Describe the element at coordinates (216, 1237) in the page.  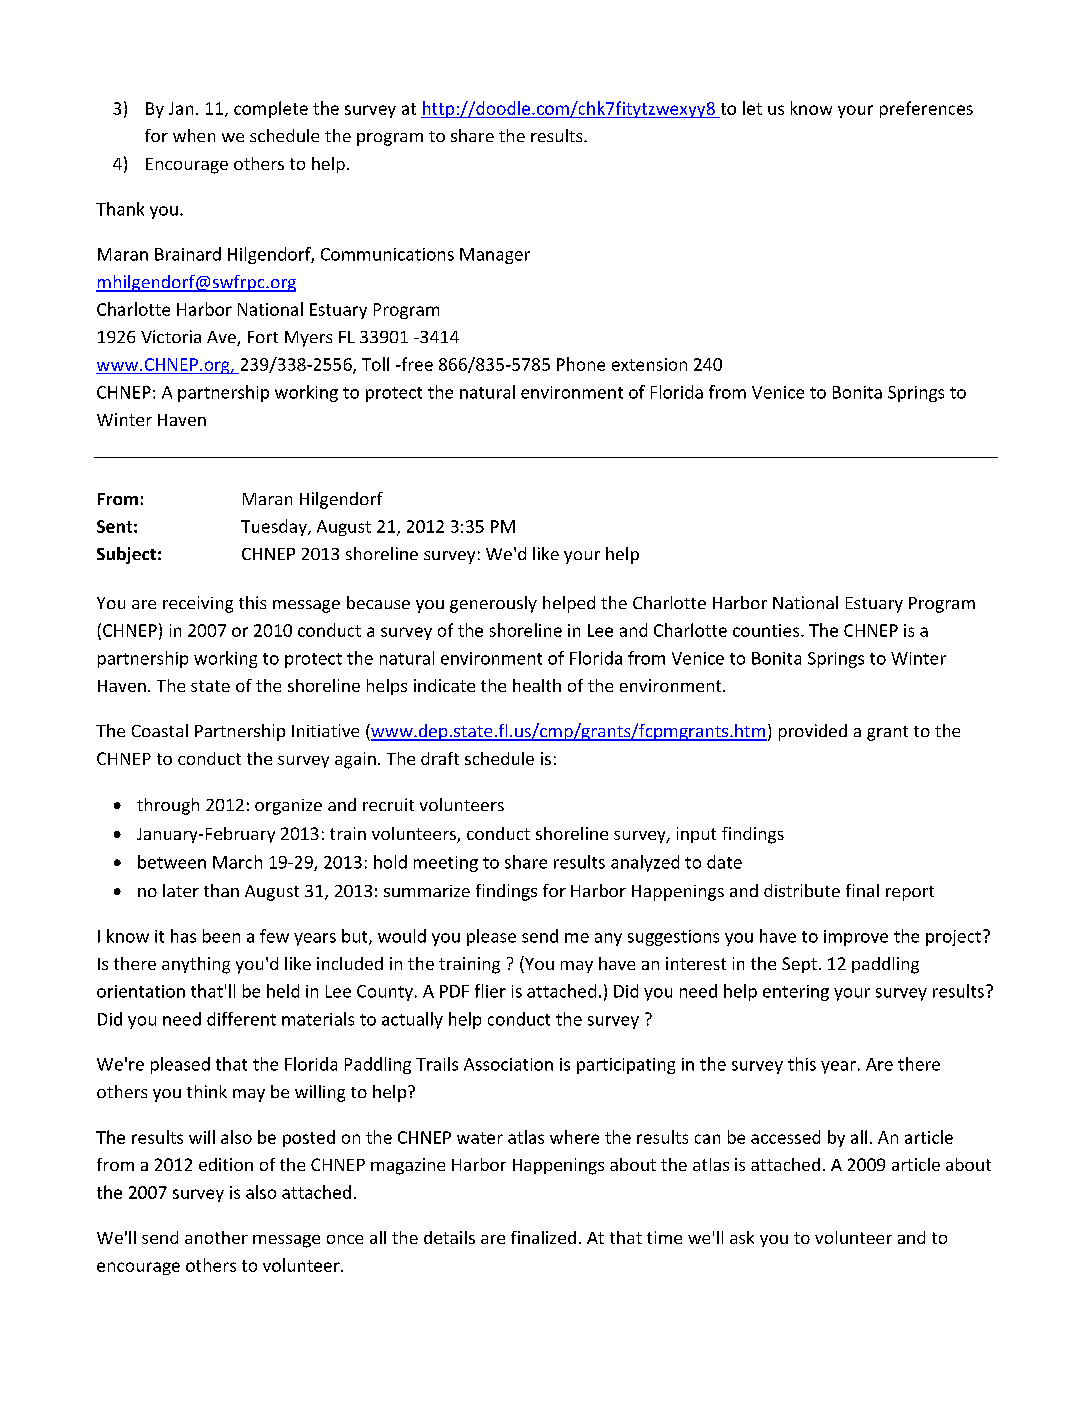
I see `another` at that location.
